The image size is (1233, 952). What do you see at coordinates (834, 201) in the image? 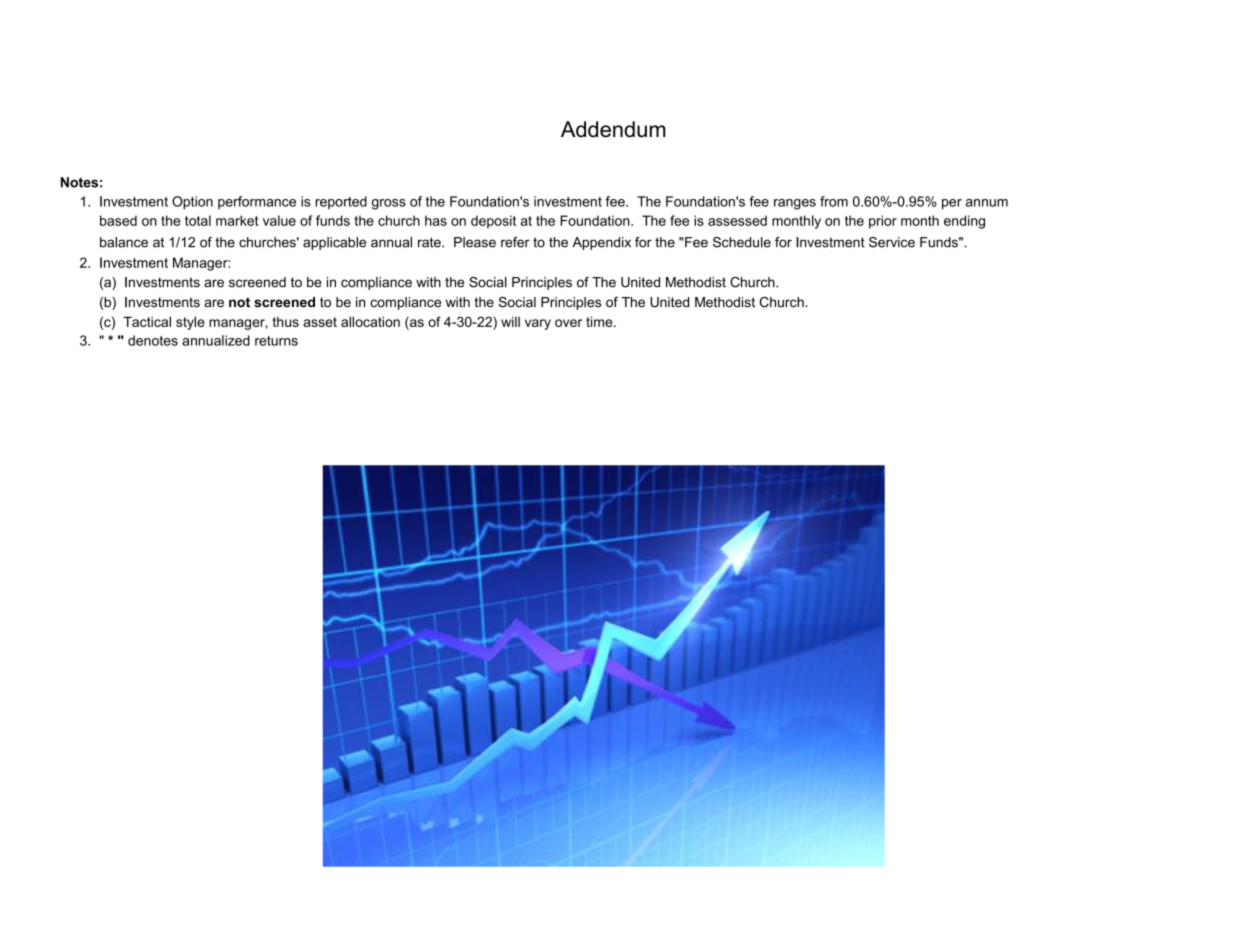
I see `from` at bounding box center [834, 201].
